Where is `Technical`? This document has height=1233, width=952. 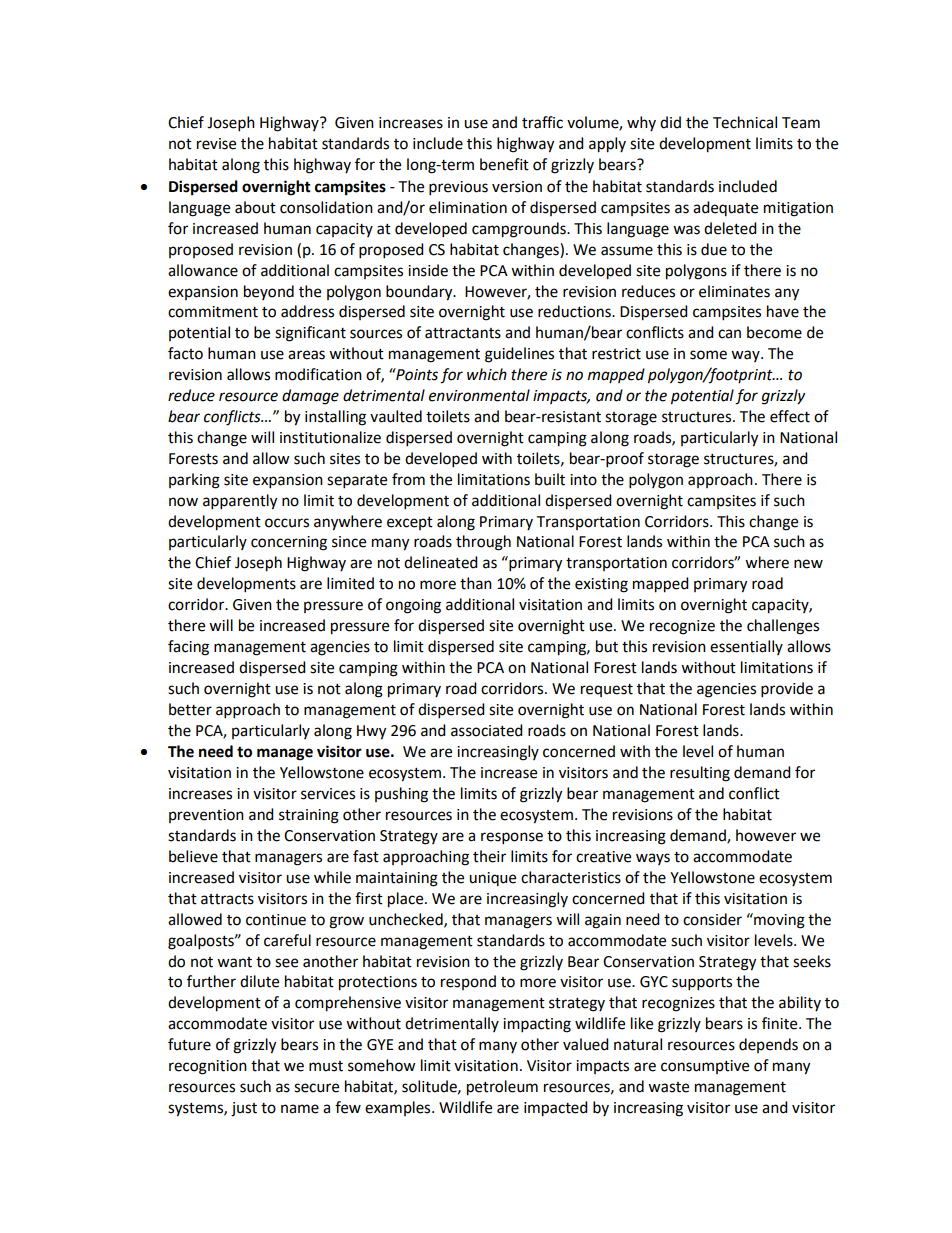
Technical is located at coordinates (745, 122).
